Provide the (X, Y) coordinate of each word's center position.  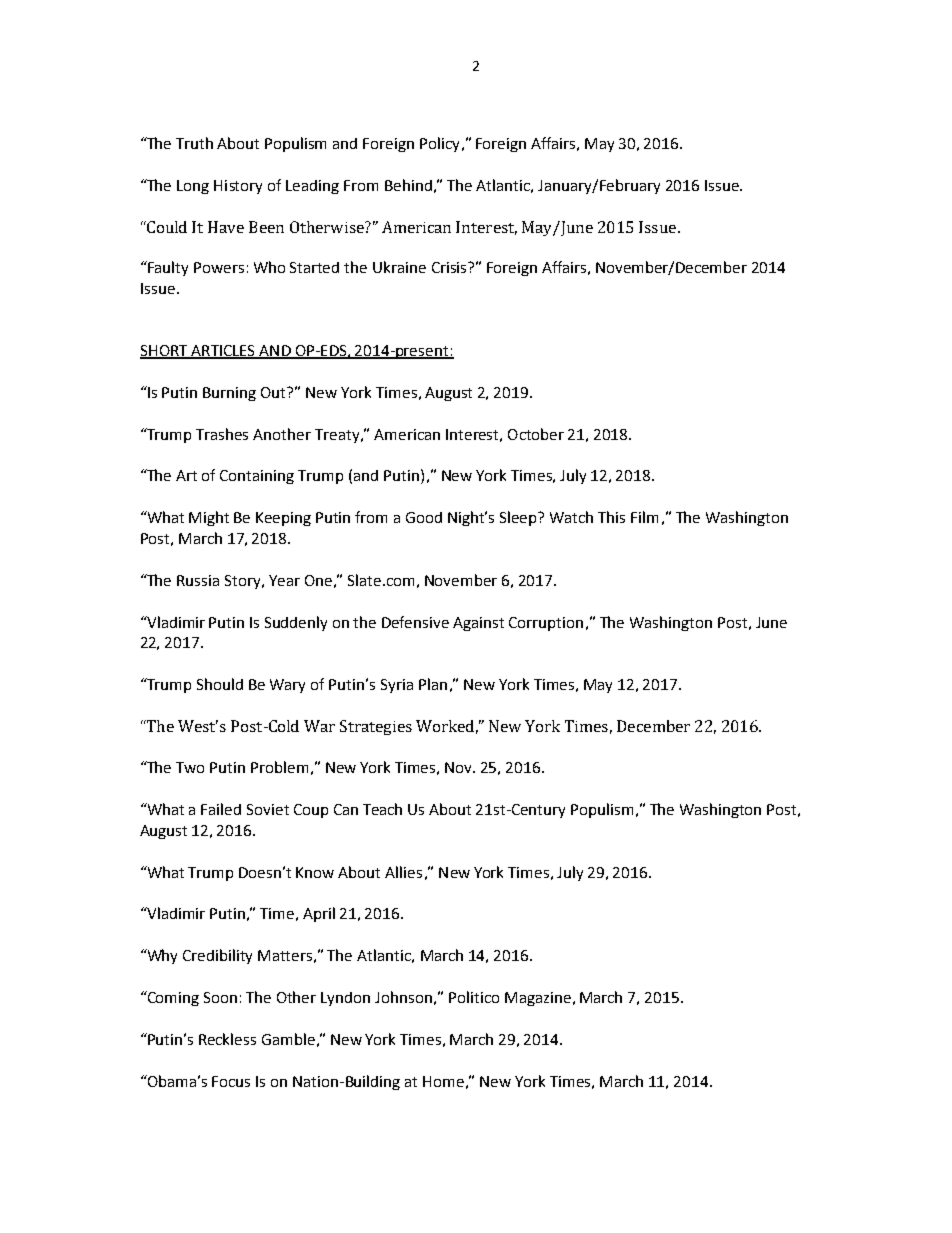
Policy (439, 144)
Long (193, 187)
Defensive (415, 622)
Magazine (538, 999)
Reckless (227, 1039)
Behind (408, 185)
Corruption (546, 624)
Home (443, 1081)
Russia (198, 580)
